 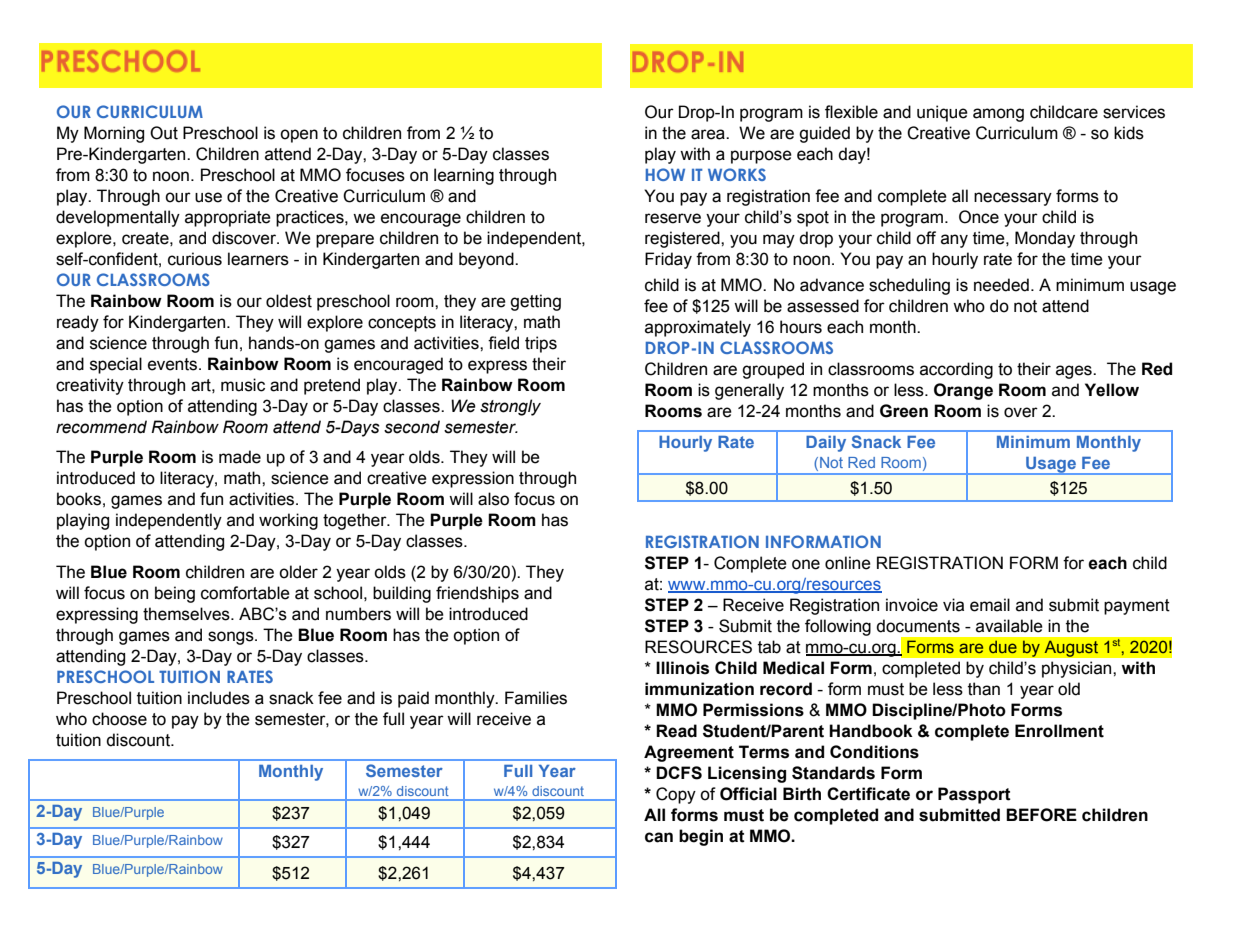 What do you see at coordinates (119, 719) in the screenshot?
I see `choose` at bounding box center [119, 719].
